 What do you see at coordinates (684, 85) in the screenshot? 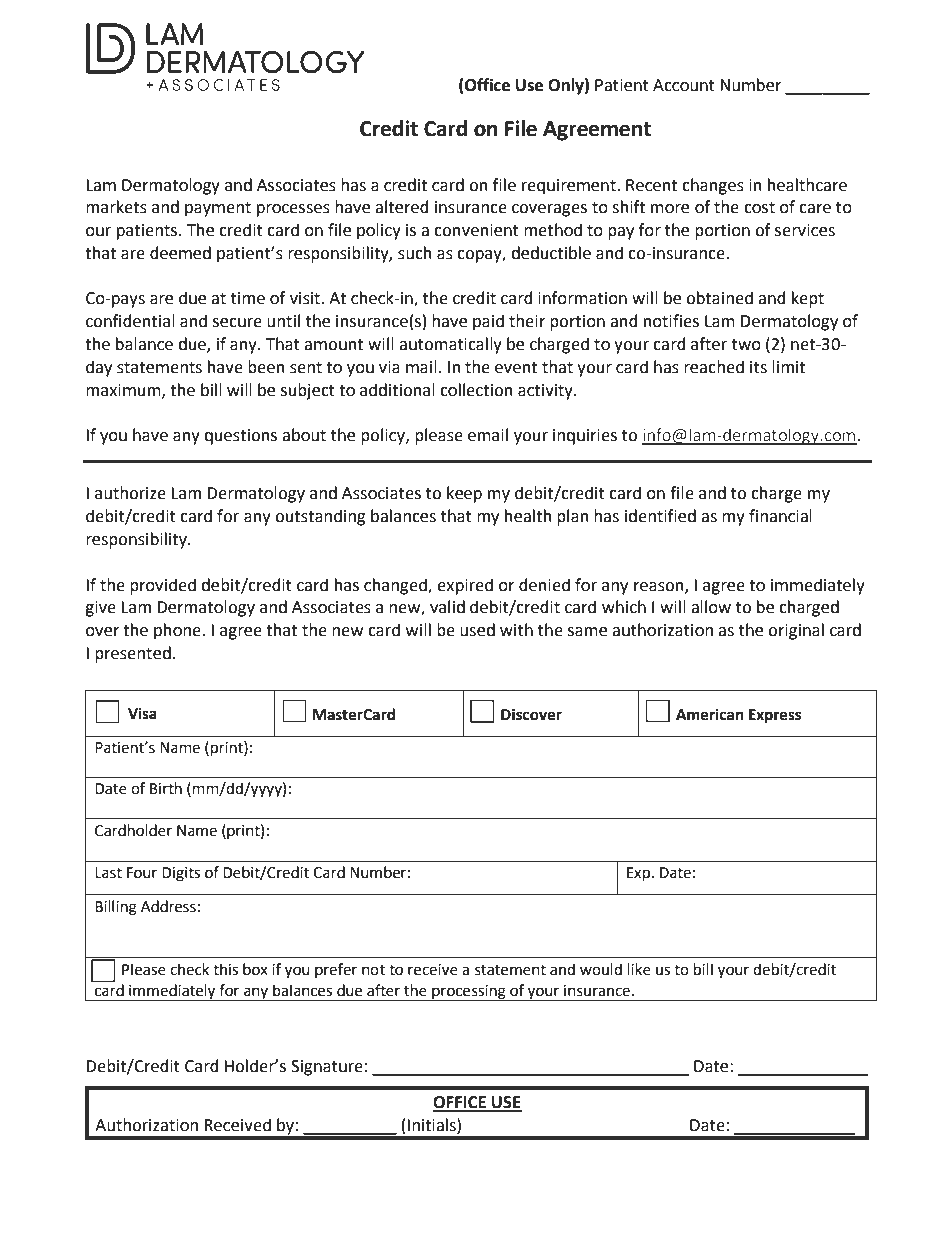
I see `Account` at bounding box center [684, 85].
